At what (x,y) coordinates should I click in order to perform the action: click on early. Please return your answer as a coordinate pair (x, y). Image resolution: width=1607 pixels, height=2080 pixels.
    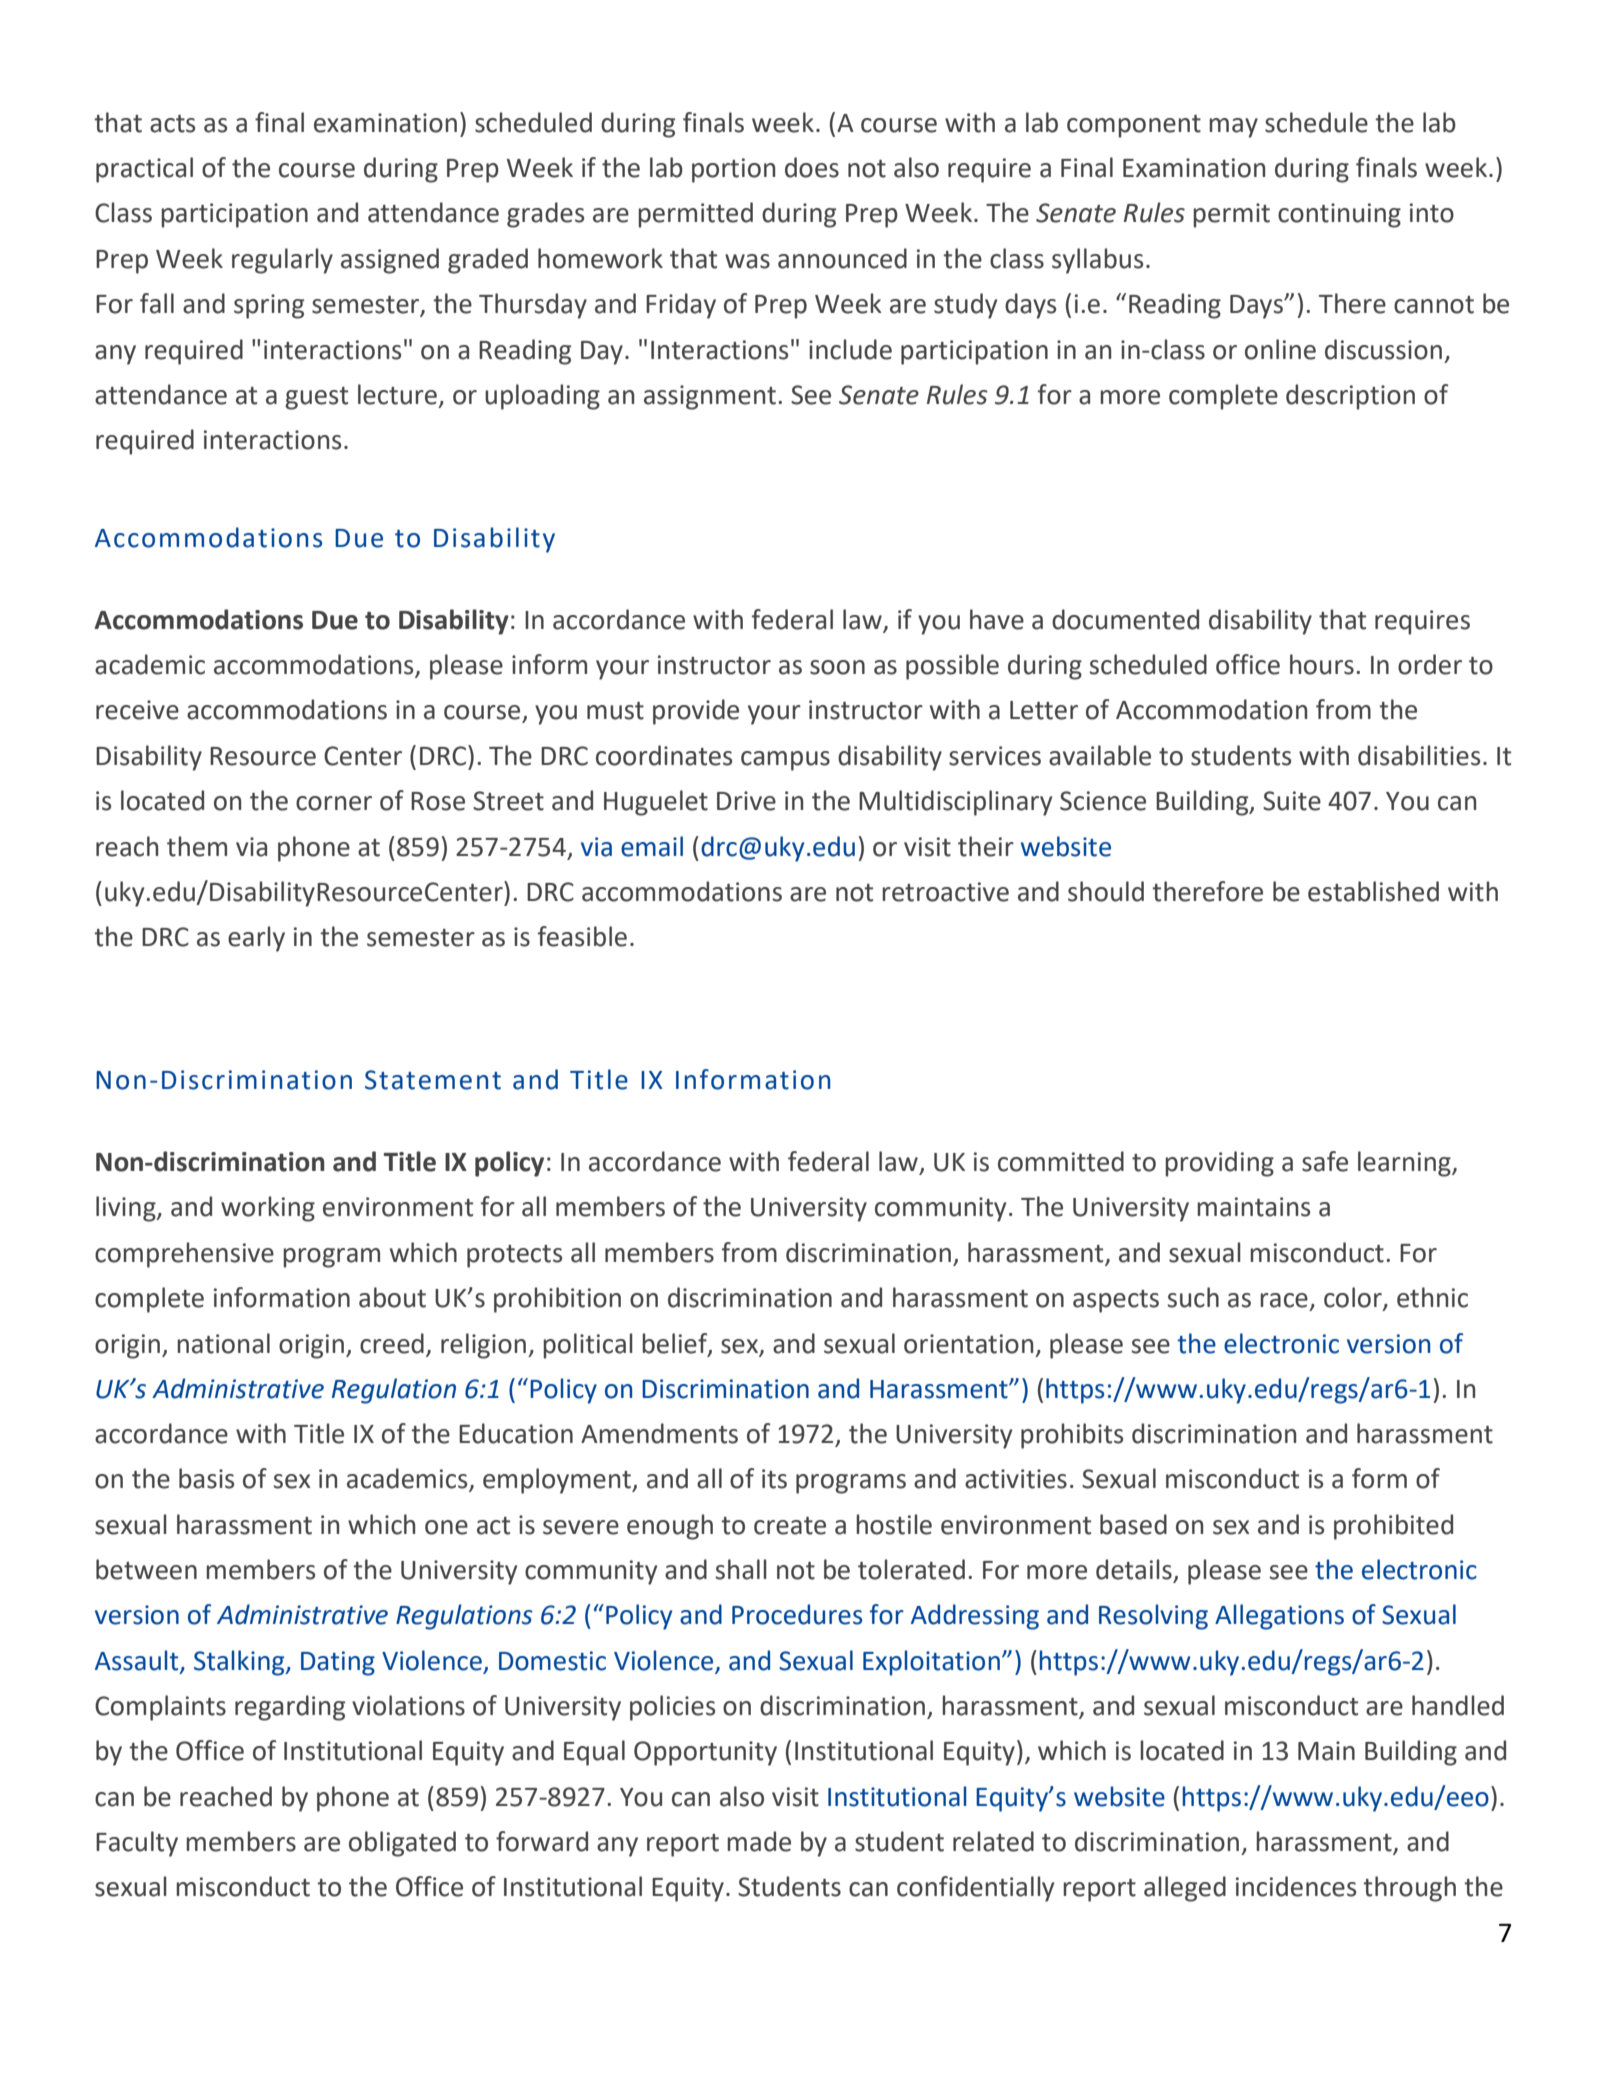
    Looking at the image, I should click on (256, 939).
